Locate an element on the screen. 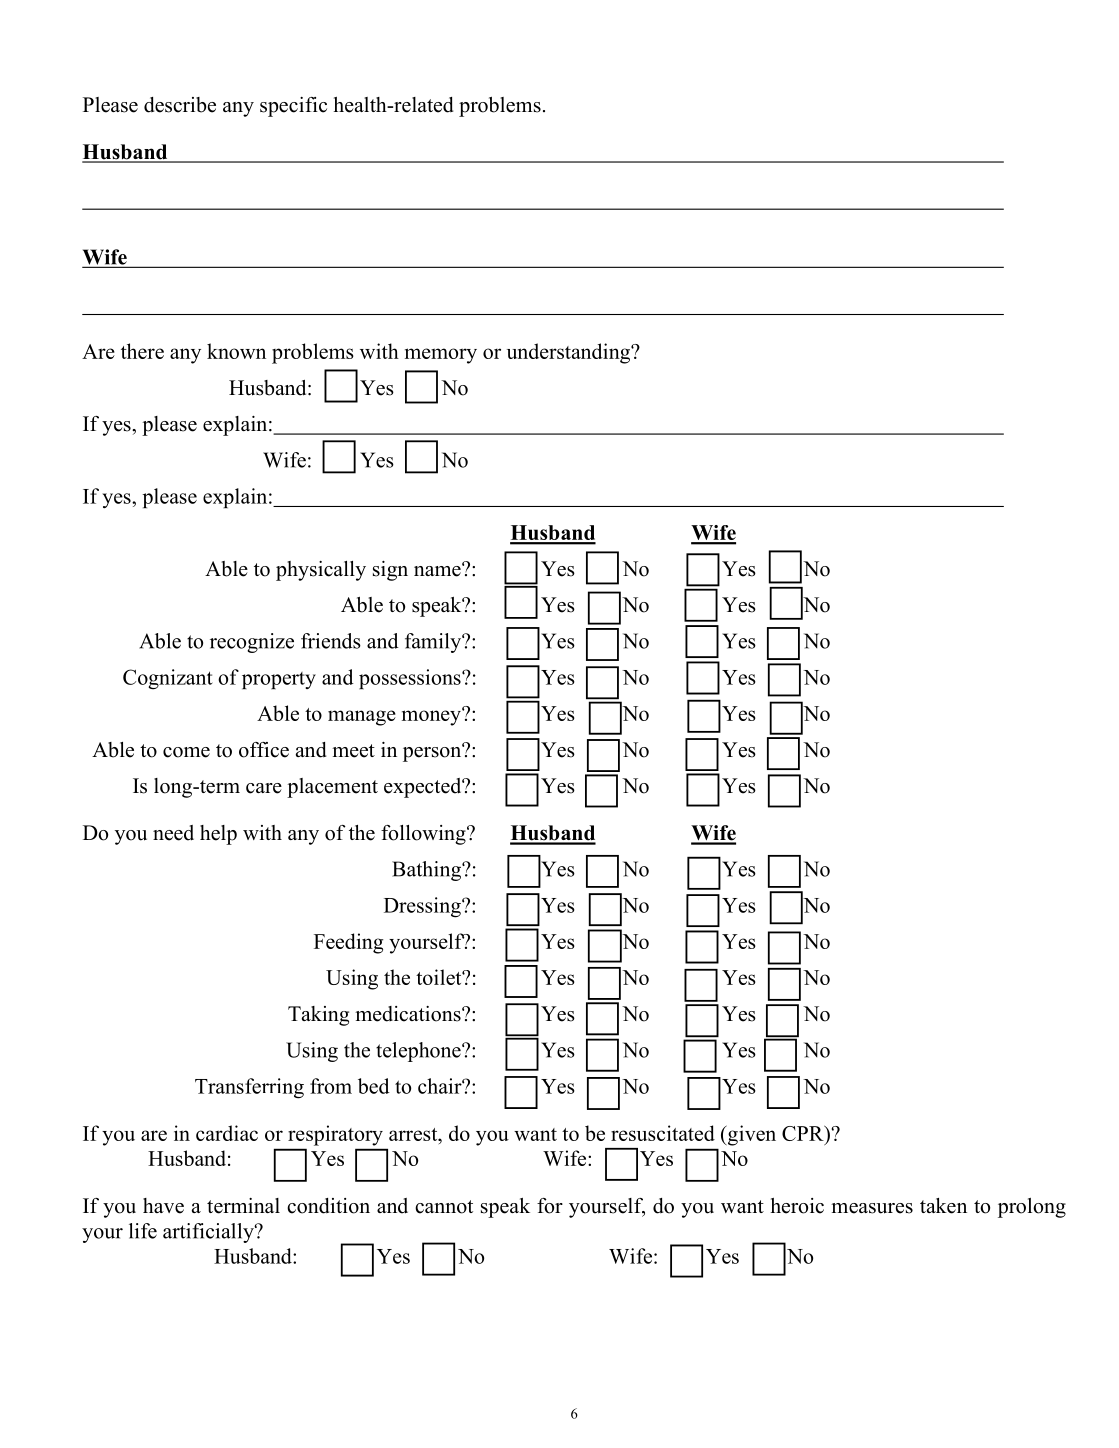  describe is located at coordinates (180, 105).
